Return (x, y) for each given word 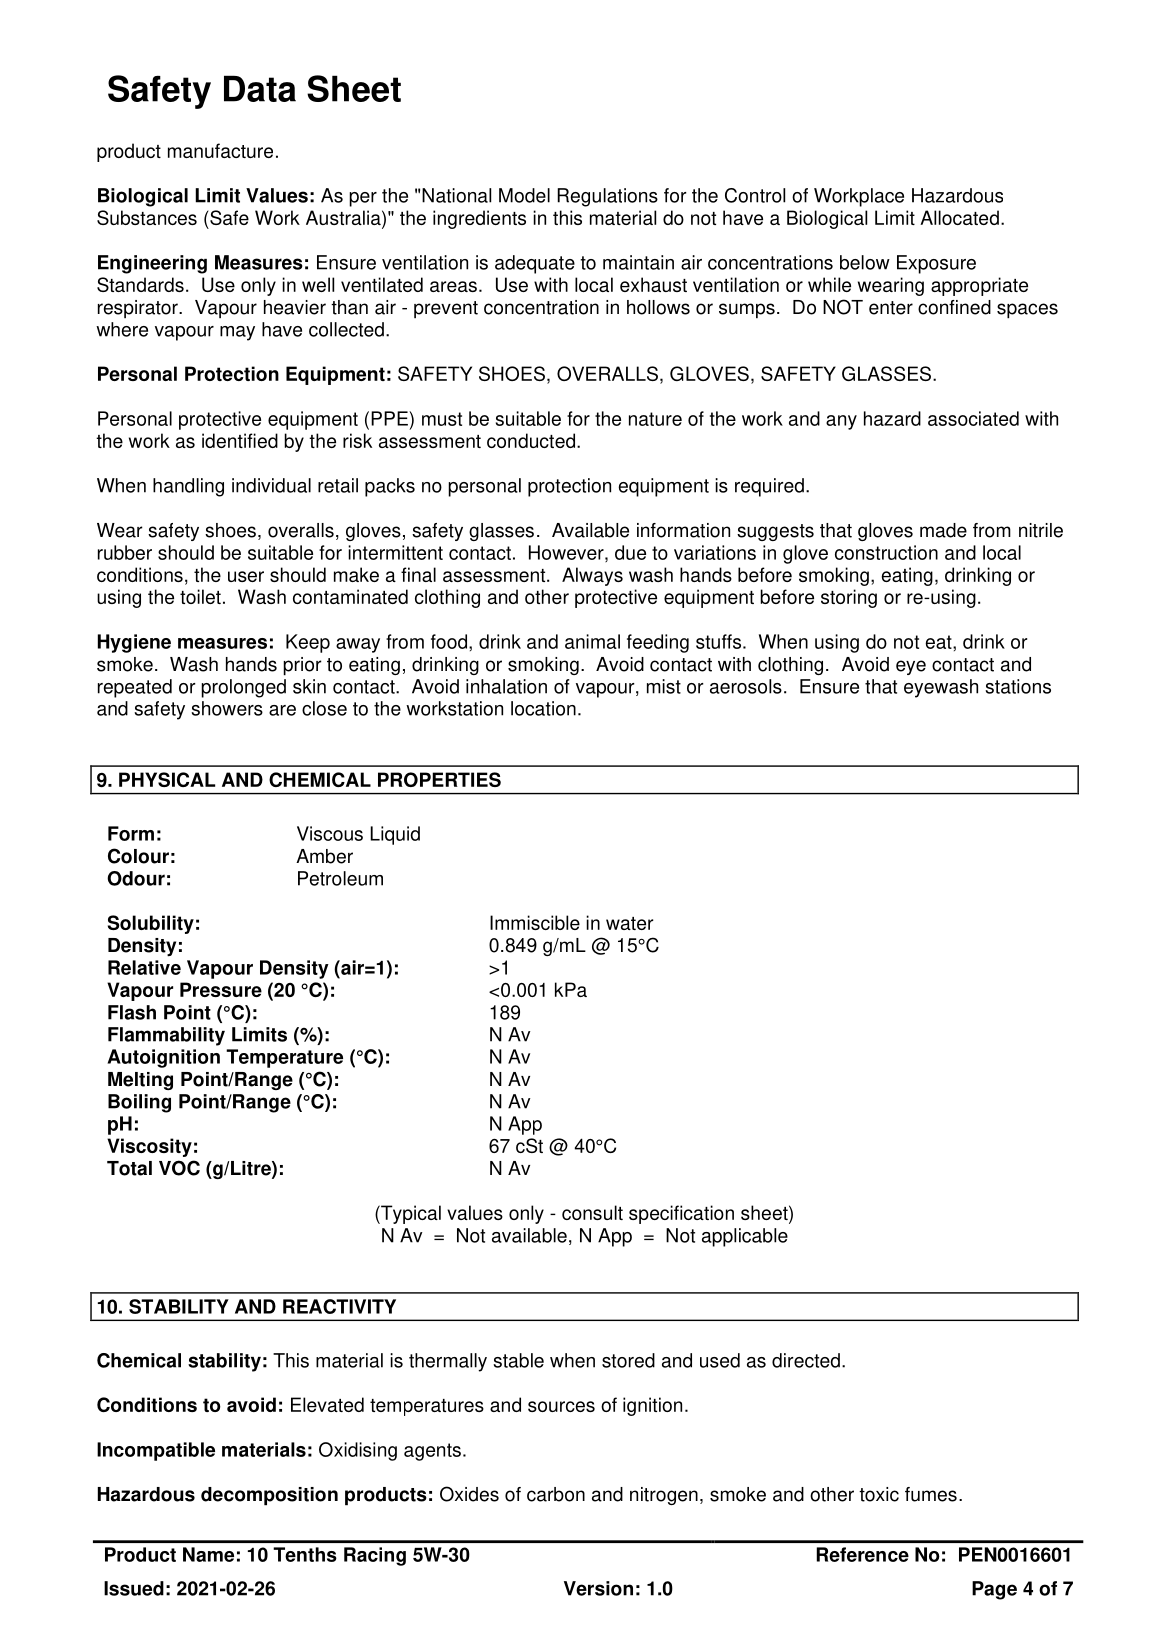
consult (592, 1212)
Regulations (607, 197)
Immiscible (535, 922)
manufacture (220, 150)
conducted (531, 440)
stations (1018, 686)
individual (271, 485)
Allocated (959, 217)
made (943, 530)
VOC (179, 1168)
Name (208, 1554)
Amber (324, 856)
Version (598, 1588)
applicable (745, 1237)
